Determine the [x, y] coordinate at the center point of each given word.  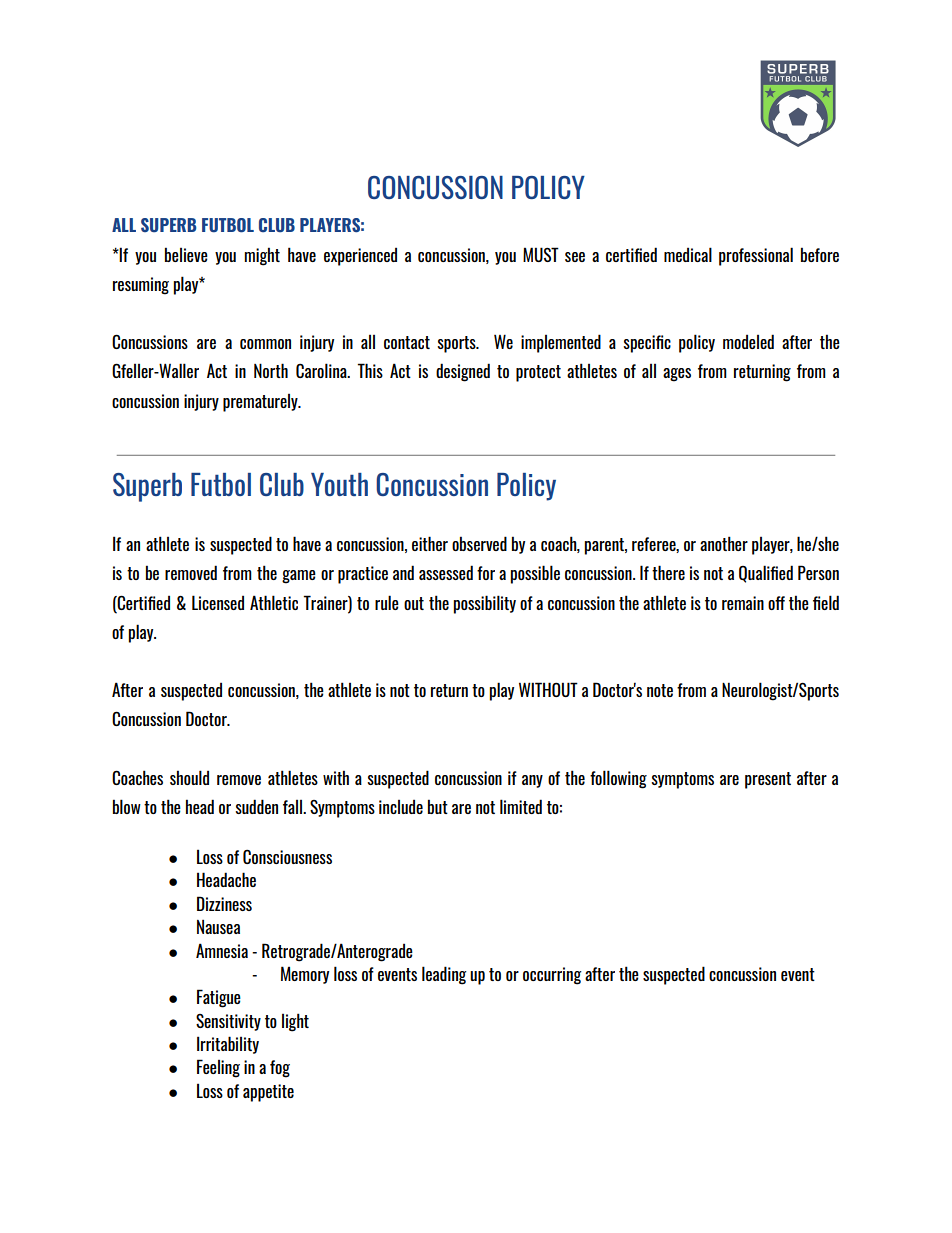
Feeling [218, 1068]
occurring [552, 976]
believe [186, 254]
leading [444, 975]
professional [756, 256]
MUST [541, 254]
